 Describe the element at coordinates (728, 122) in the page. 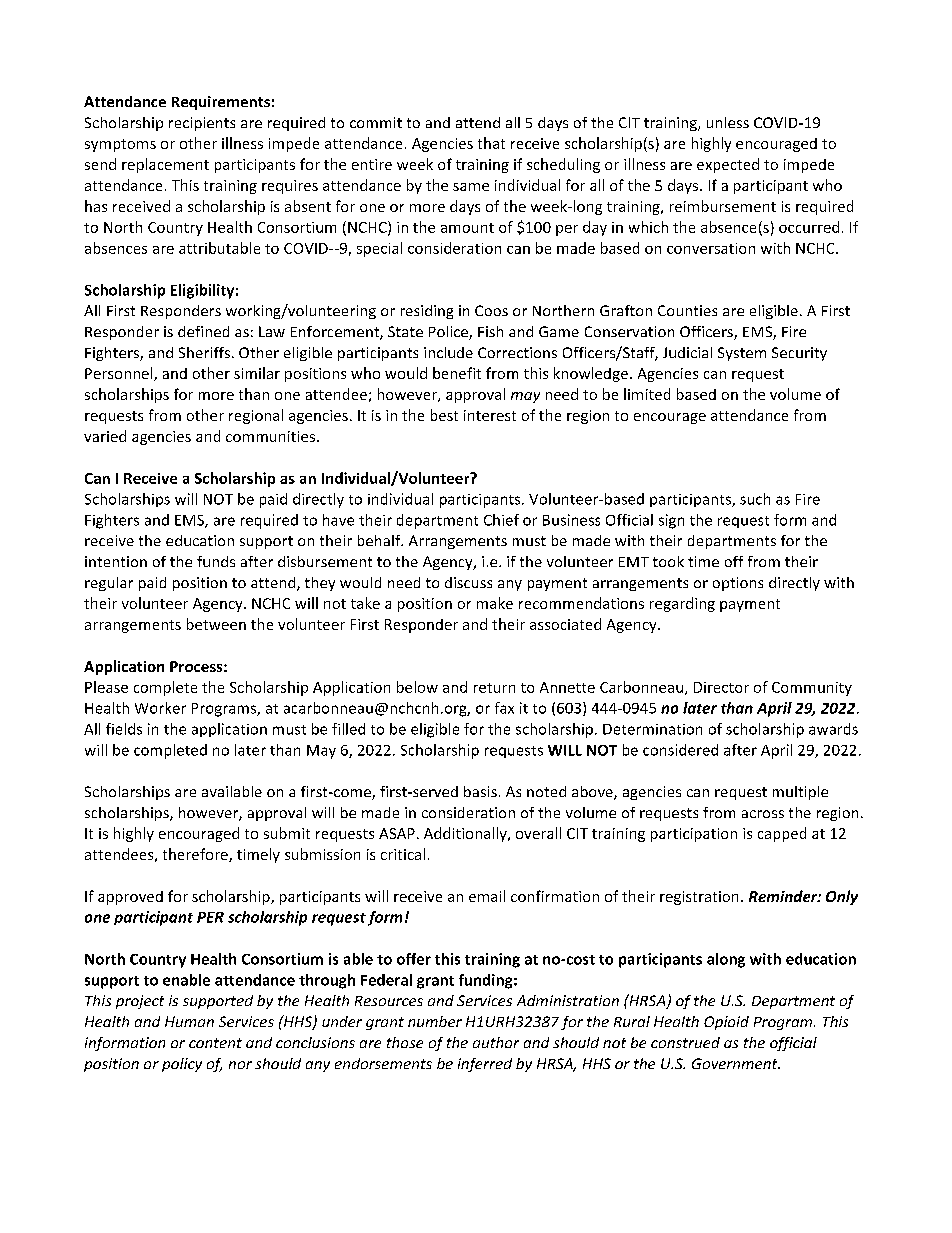

I see `unless` at that location.
